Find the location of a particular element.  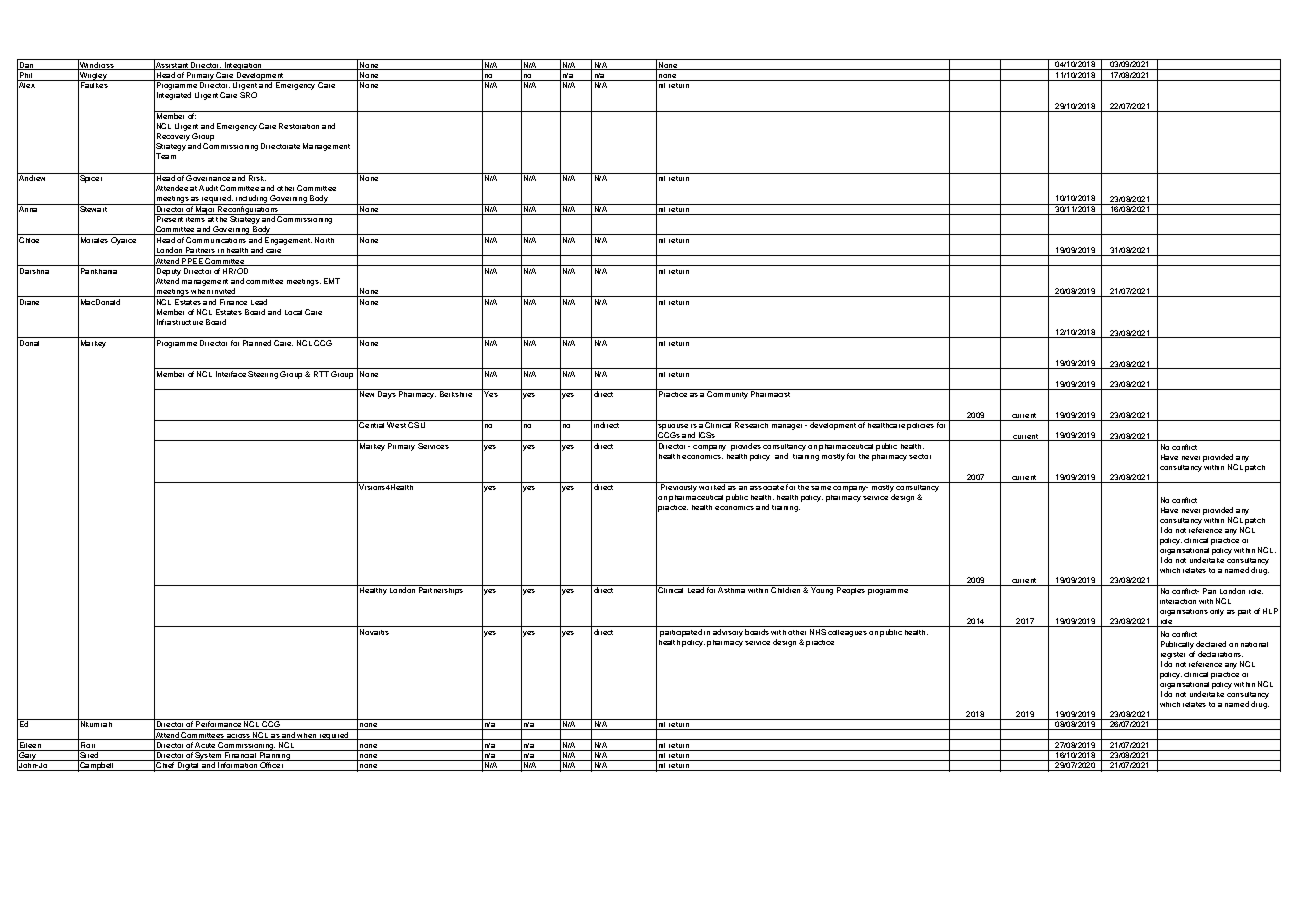

Community is located at coordinates (728, 394).
